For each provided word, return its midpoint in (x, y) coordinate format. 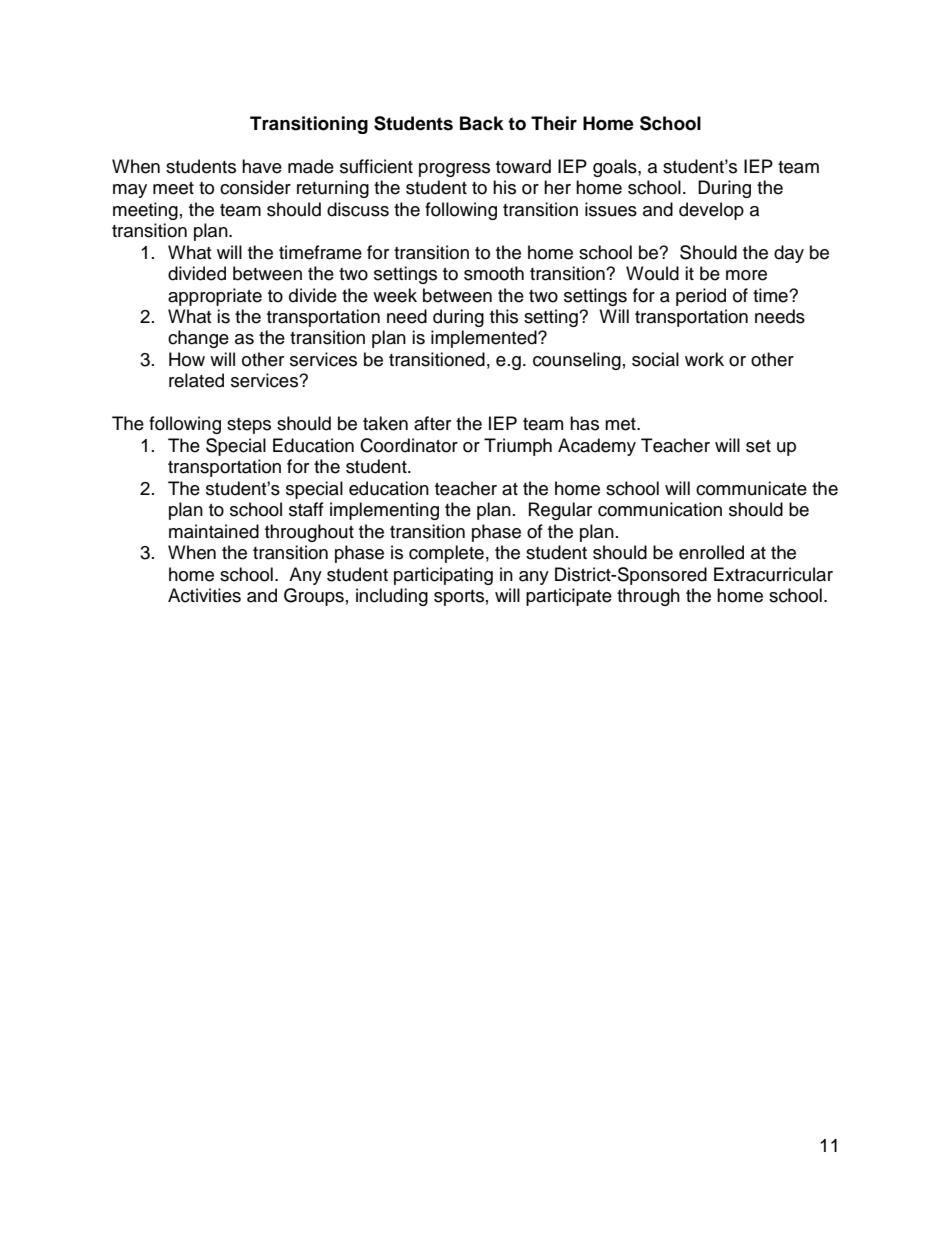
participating (443, 576)
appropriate (215, 297)
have (262, 166)
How (187, 359)
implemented (485, 339)
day (789, 254)
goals (616, 168)
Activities (204, 595)
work (704, 359)
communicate (751, 488)
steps (249, 426)
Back (482, 123)
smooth (494, 273)
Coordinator (409, 445)
